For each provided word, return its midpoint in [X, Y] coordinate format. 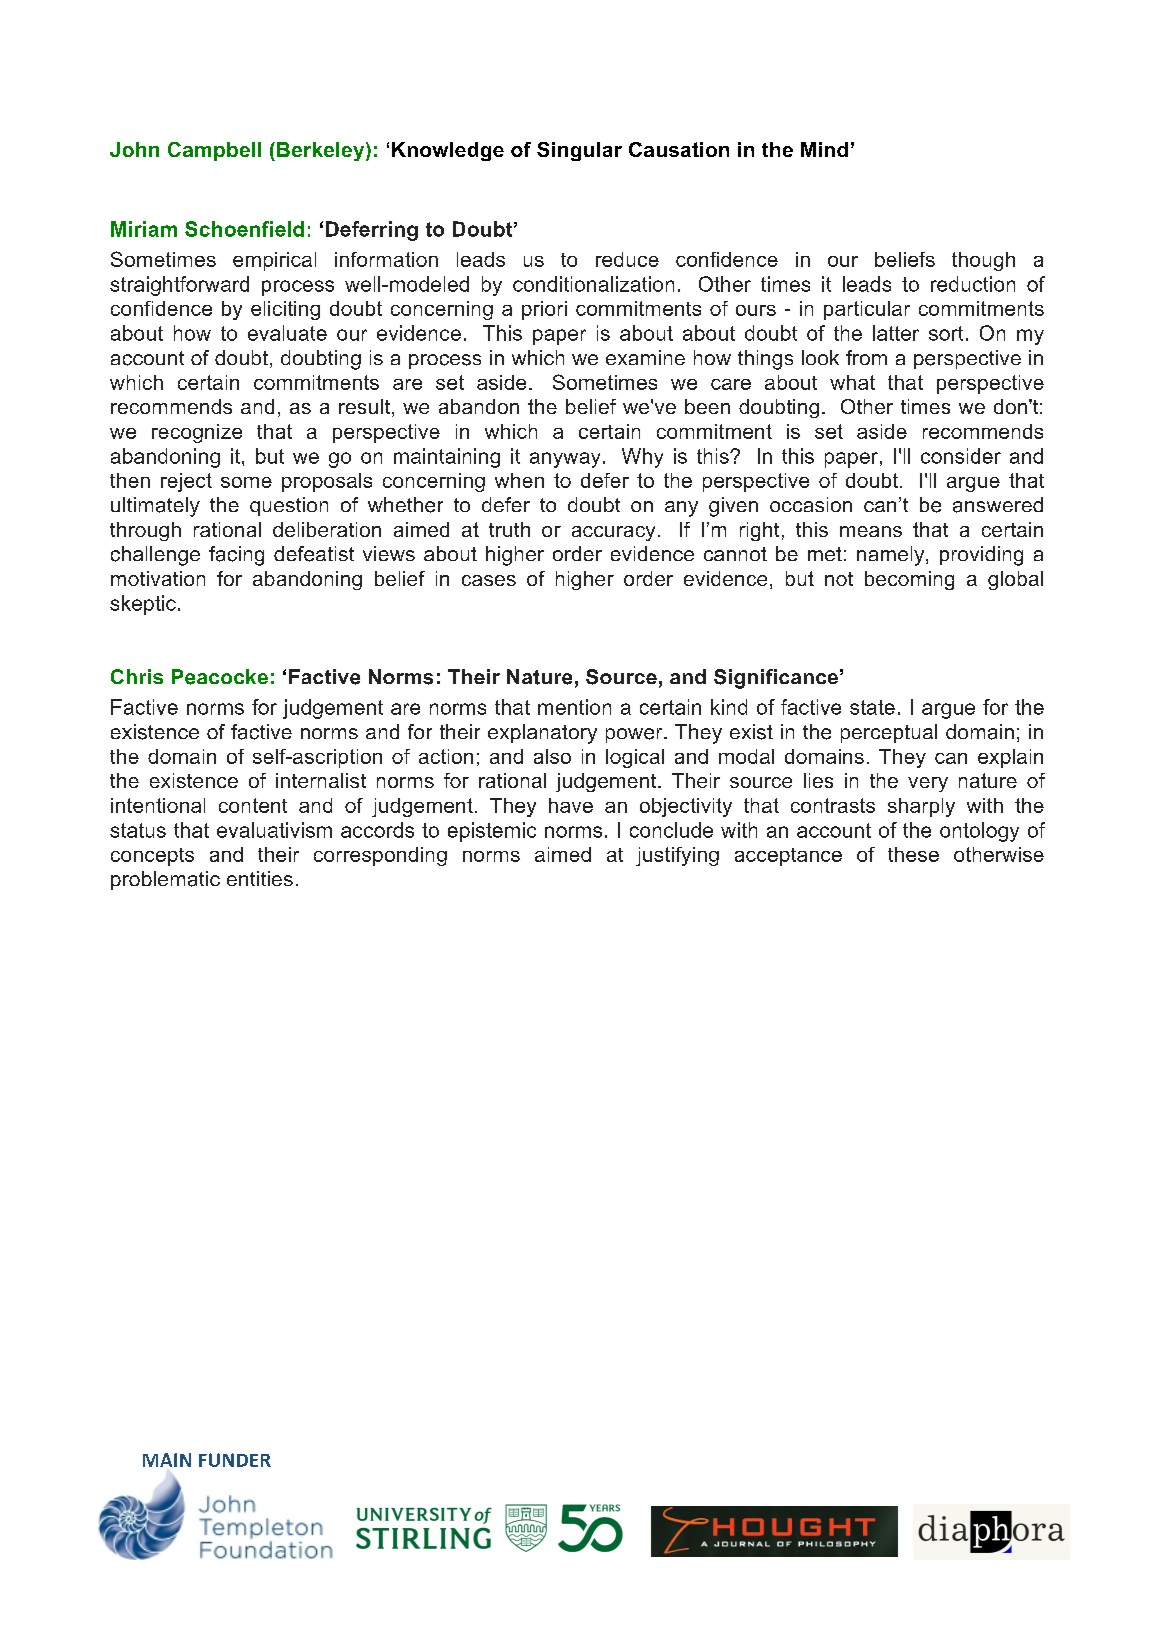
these [913, 854]
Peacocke [220, 677]
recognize [197, 433]
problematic [165, 880]
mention [574, 707]
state [872, 707]
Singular [579, 151]
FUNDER [235, 1460]
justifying [677, 856]
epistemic [492, 832]
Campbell [214, 151]
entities [260, 878]
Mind [824, 149]
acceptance [788, 857]
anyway [565, 460]
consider [961, 456]
